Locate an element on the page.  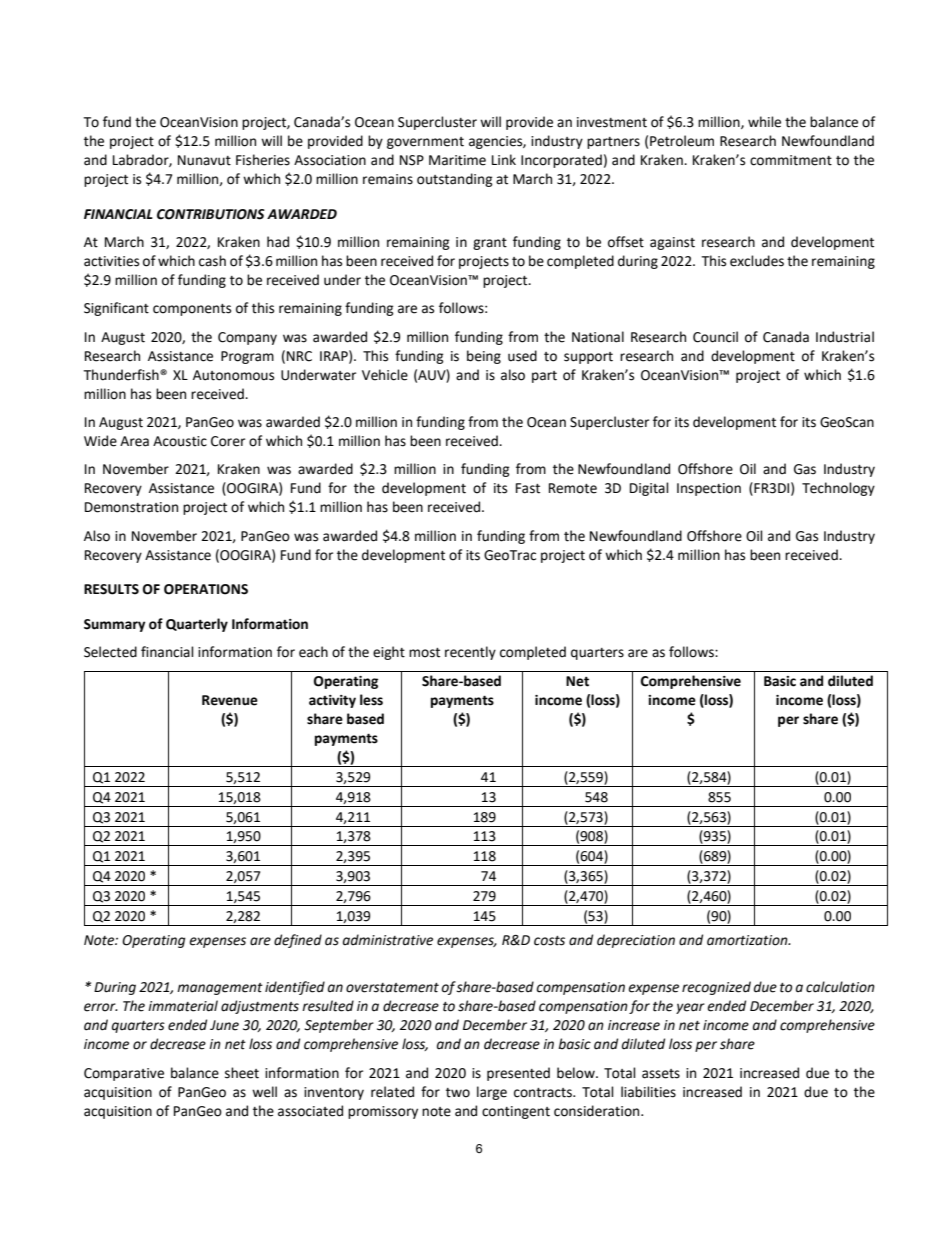
two is located at coordinates (458, 1093).
